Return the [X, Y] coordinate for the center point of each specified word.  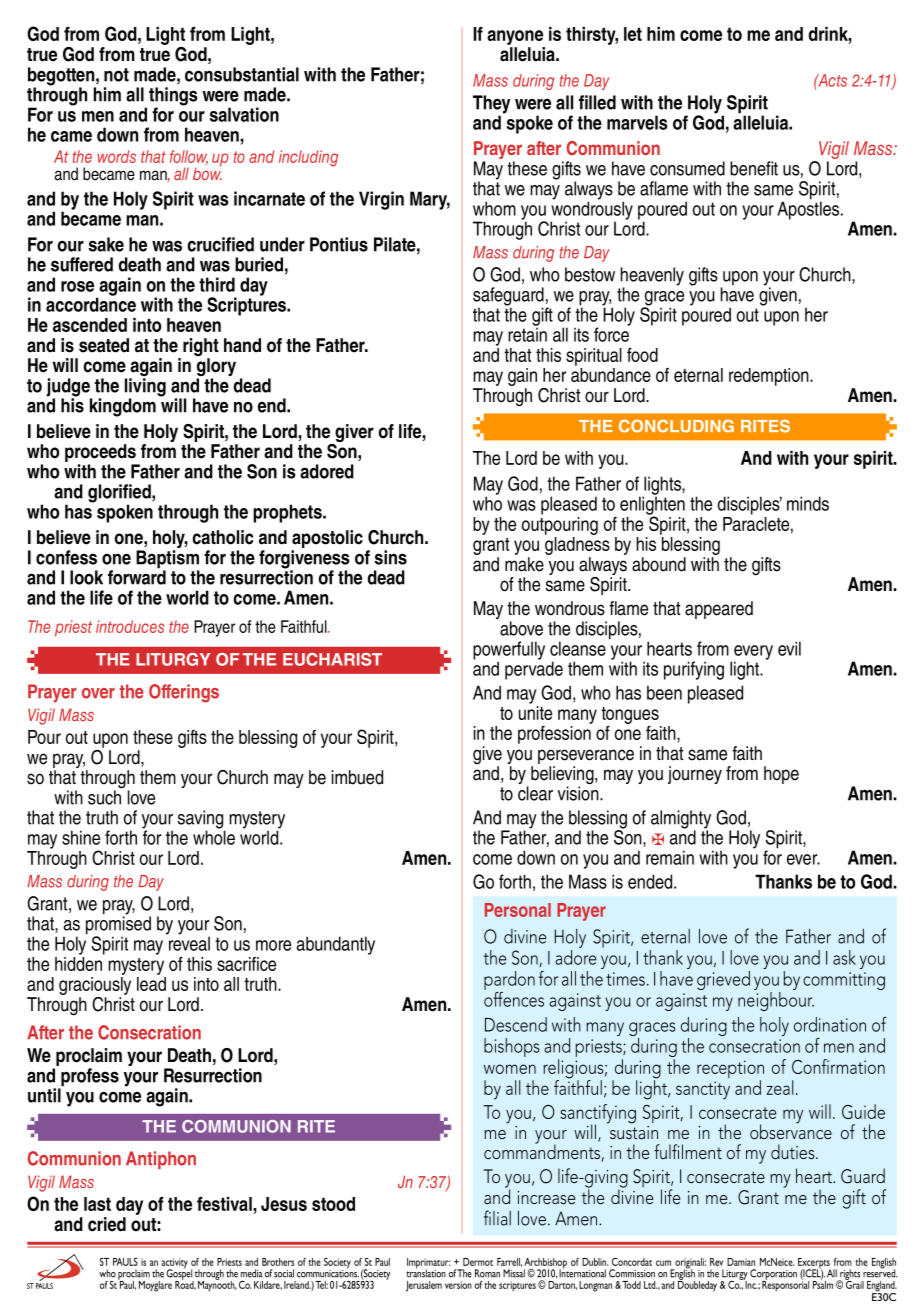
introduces [130, 626]
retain [527, 333]
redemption [770, 377]
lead [151, 984]
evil [789, 648]
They [491, 105]
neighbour [776, 1001]
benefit [754, 168]
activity [174, 1264]
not [116, 75]
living [145, 388]
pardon [509, 981]
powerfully [509, 651]
